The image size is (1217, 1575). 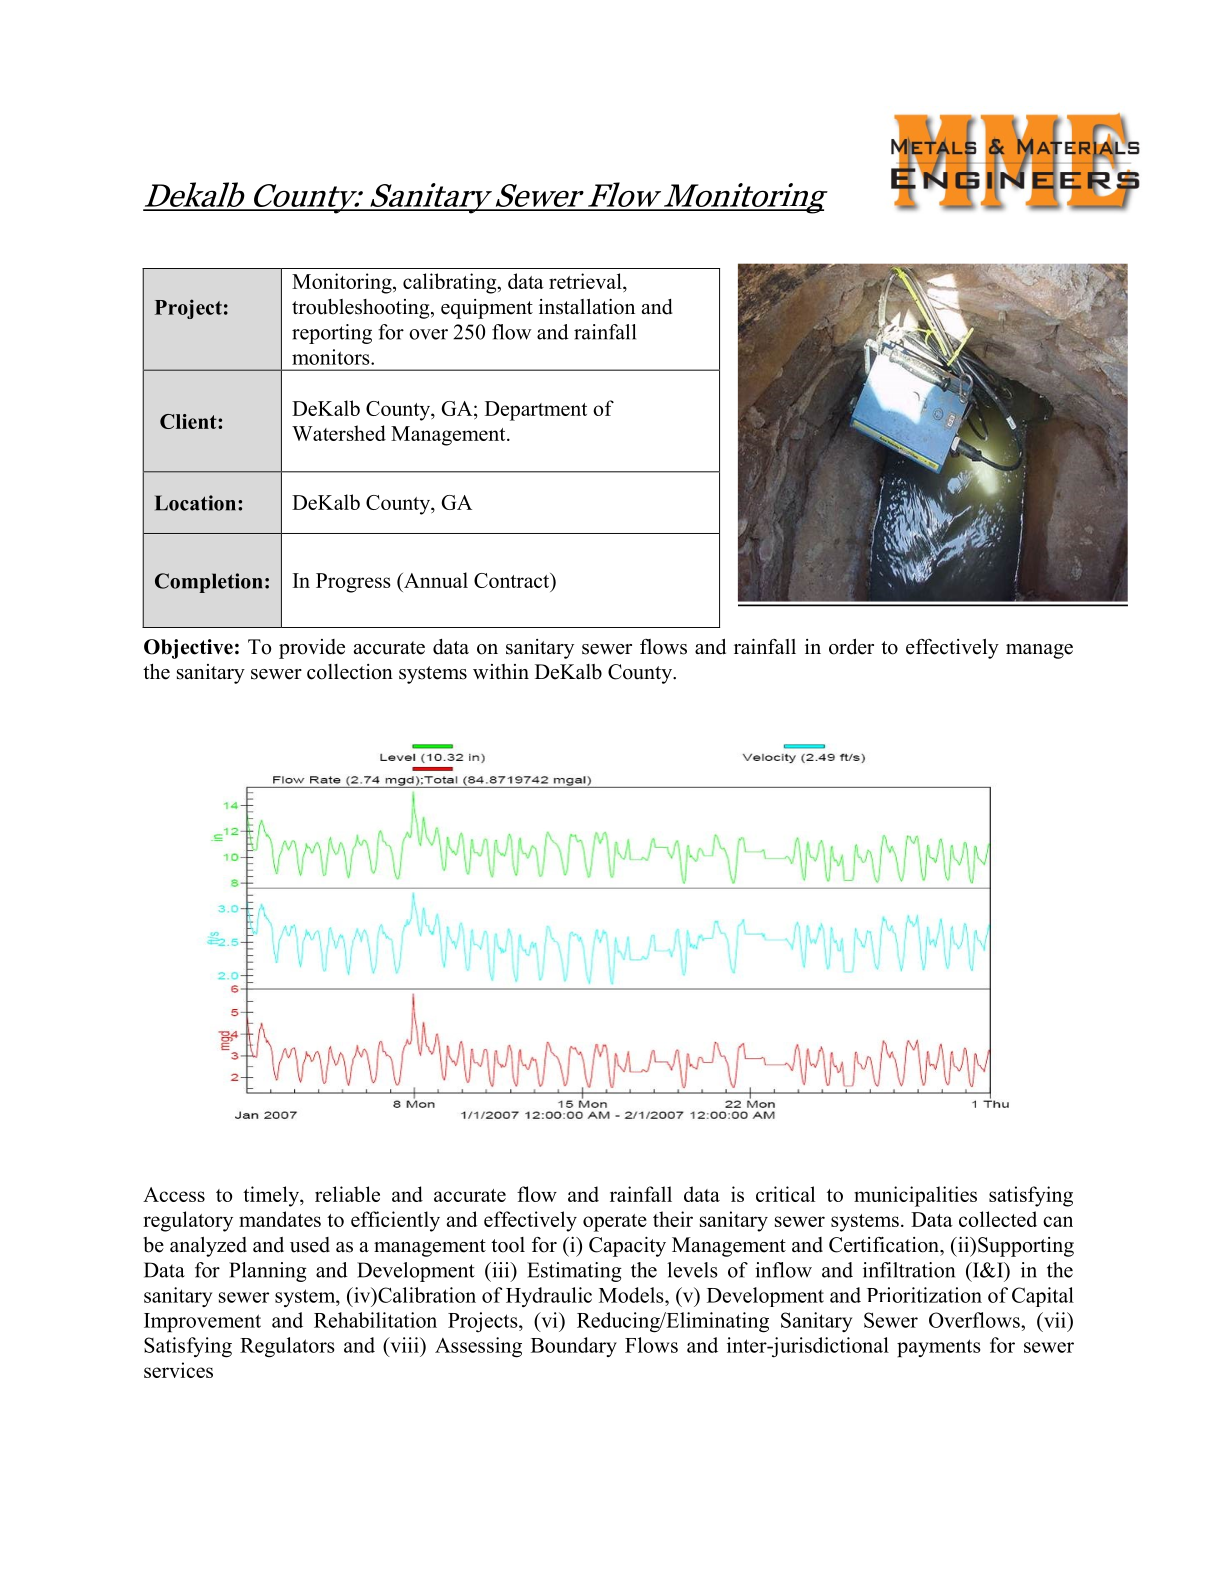 I want to click on installation, so click(x=587, y=307).
